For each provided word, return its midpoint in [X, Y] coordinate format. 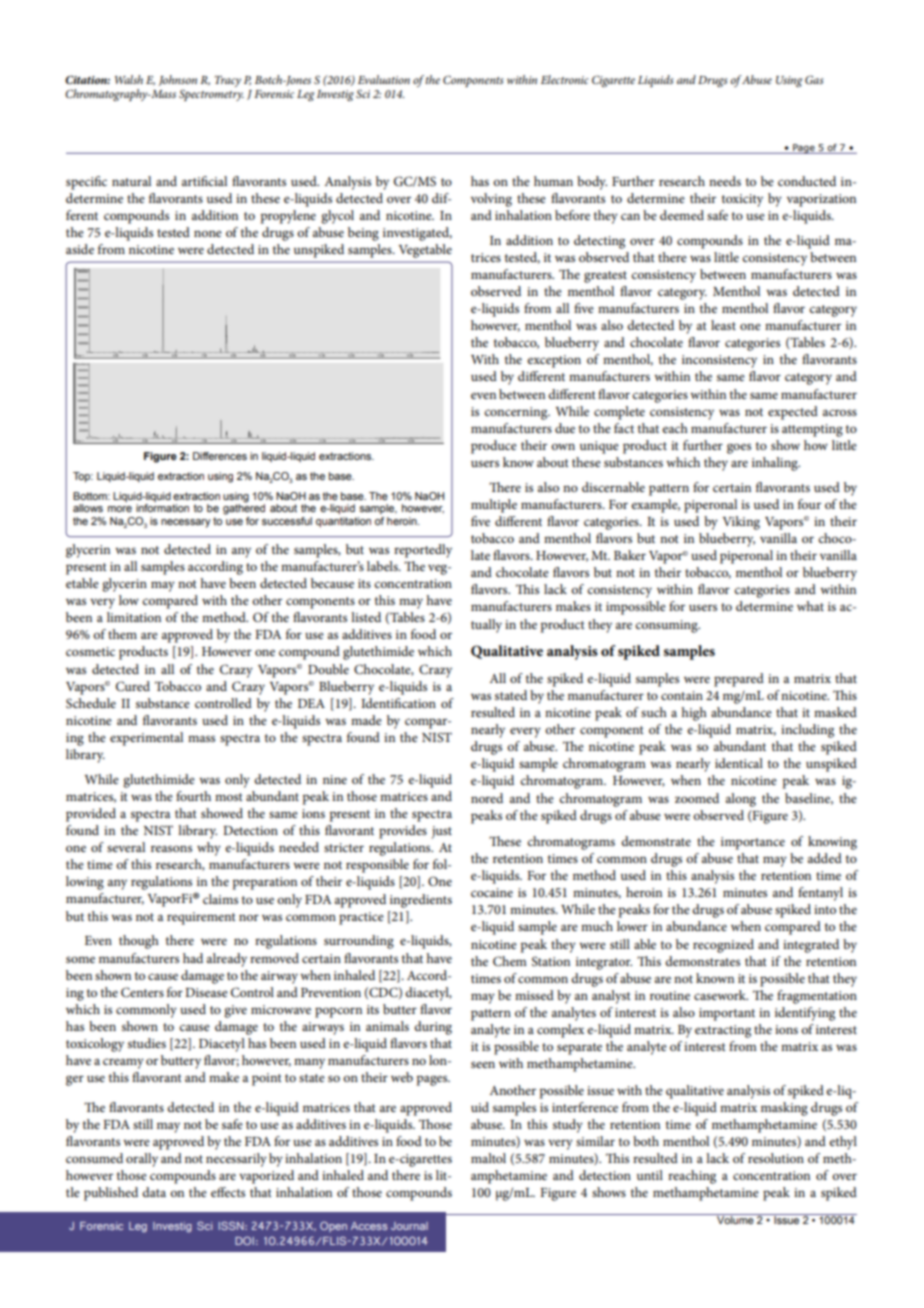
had [193, 958]
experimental [146, 739]
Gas [814, 79]
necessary [186, 523]
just [442, 832]
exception [554, 361]
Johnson [178, 80]
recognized [723, 946]
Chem [510, 961]
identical [739, 763]
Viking [741, 523]
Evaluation [384, 79]
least [723, 325]
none [208, 233]
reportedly [423, 551]
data [154, 1192]
